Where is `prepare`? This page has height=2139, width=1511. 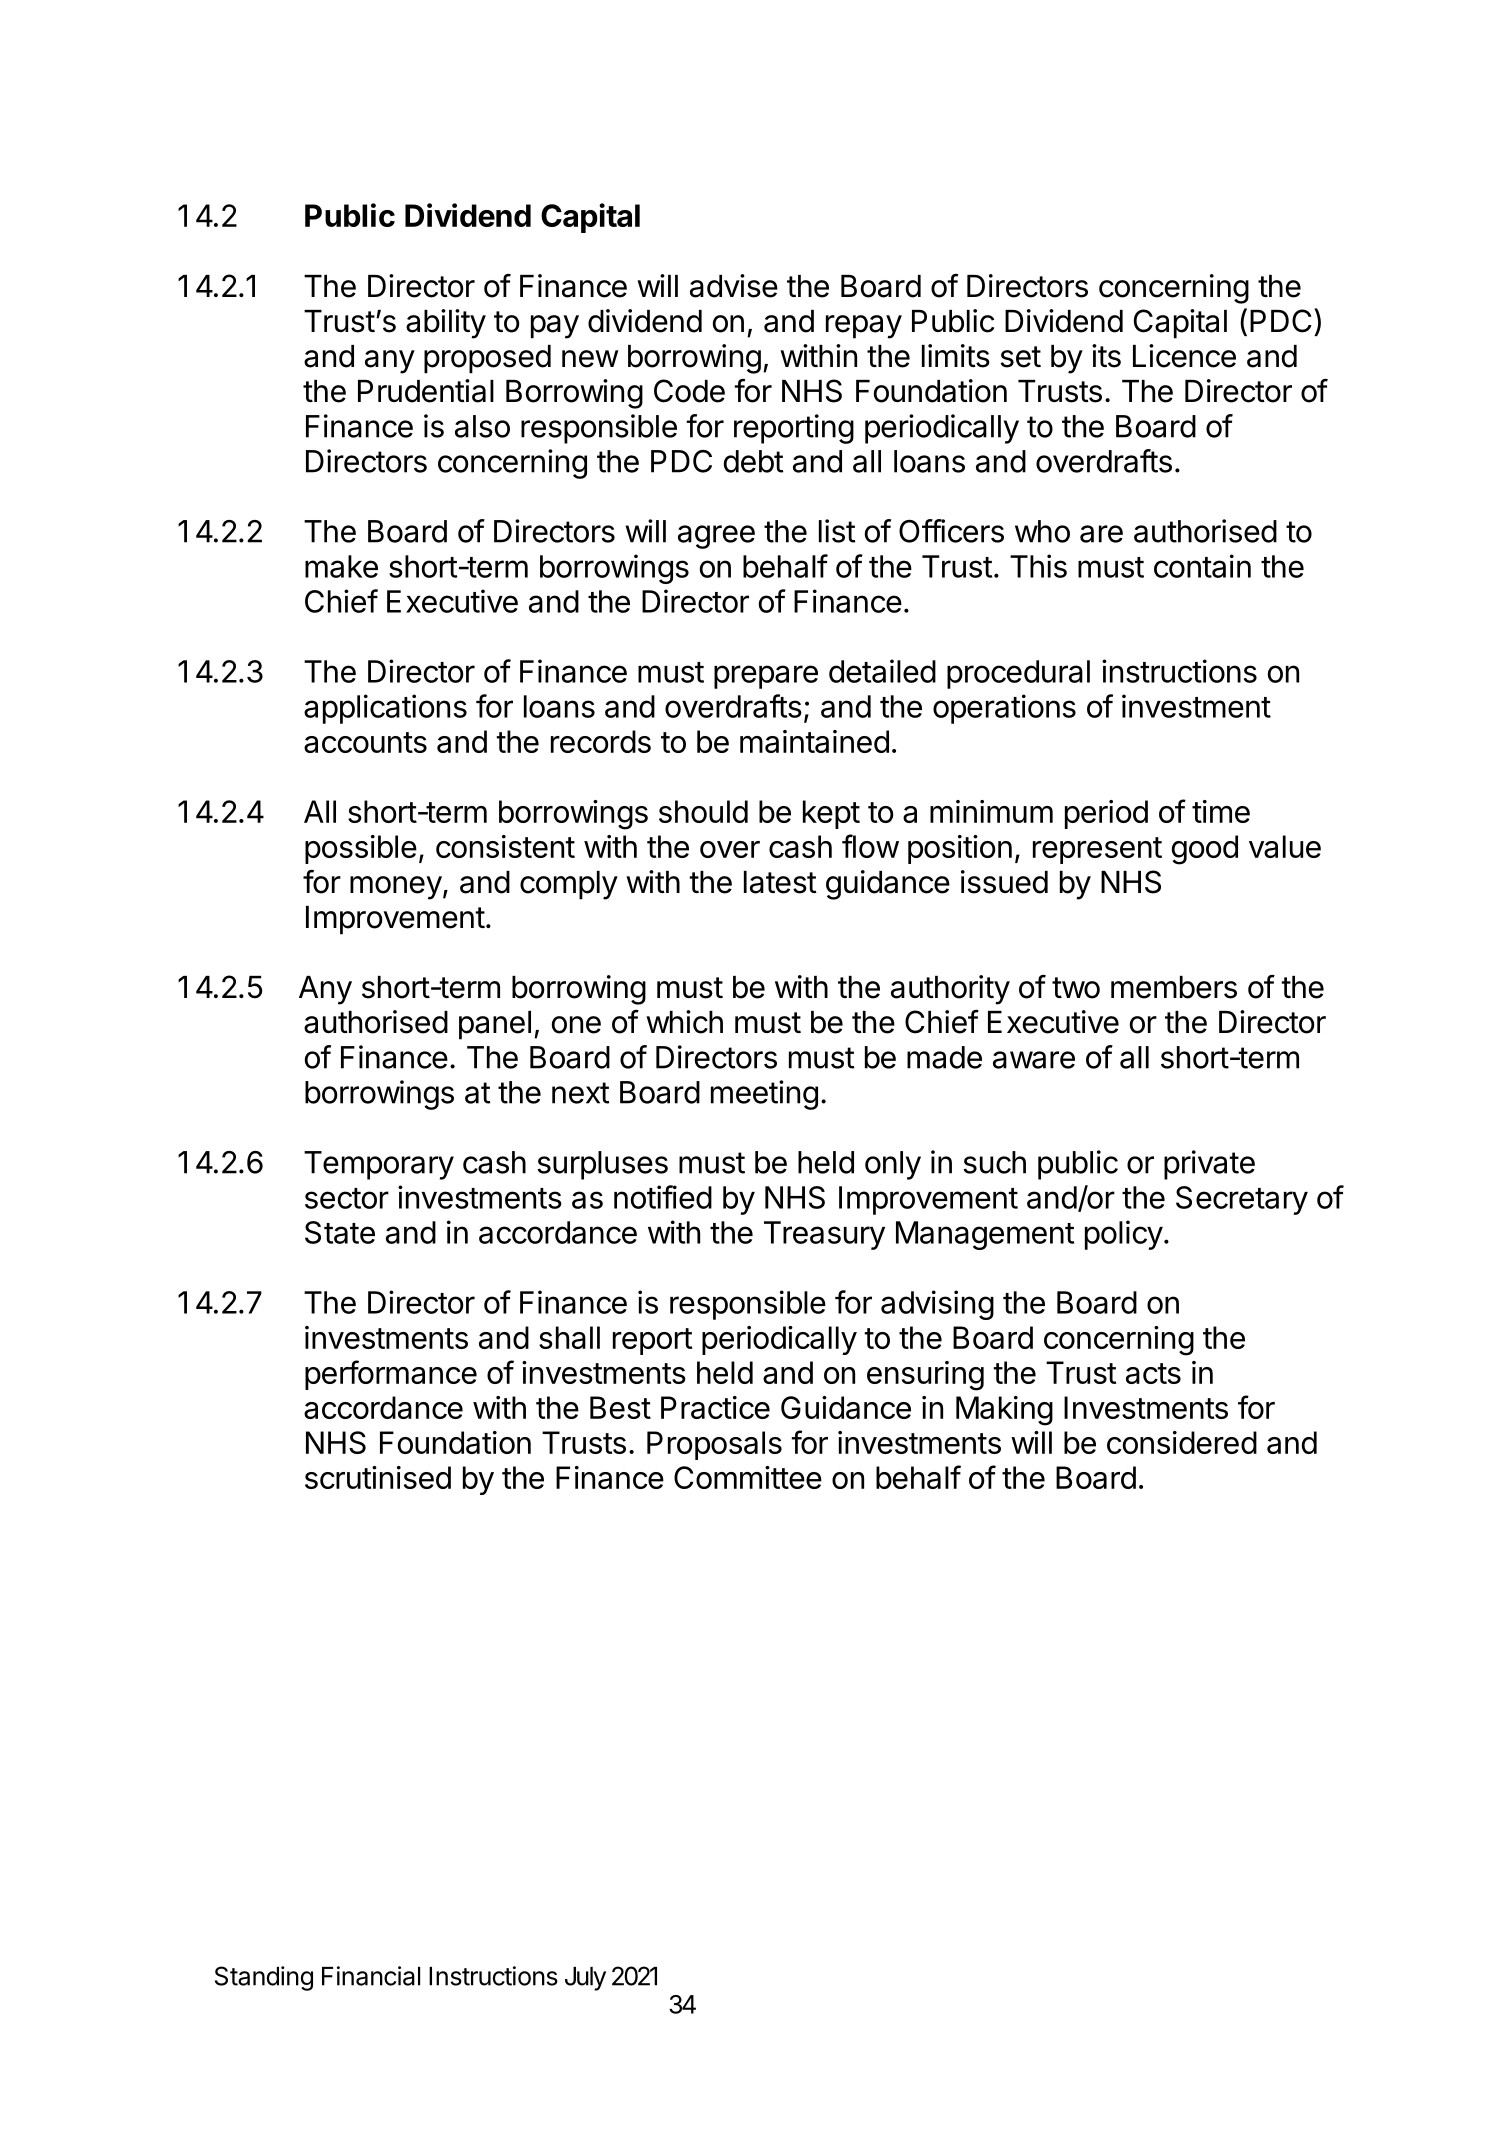 prepare is located at coordinates (766, 677).
